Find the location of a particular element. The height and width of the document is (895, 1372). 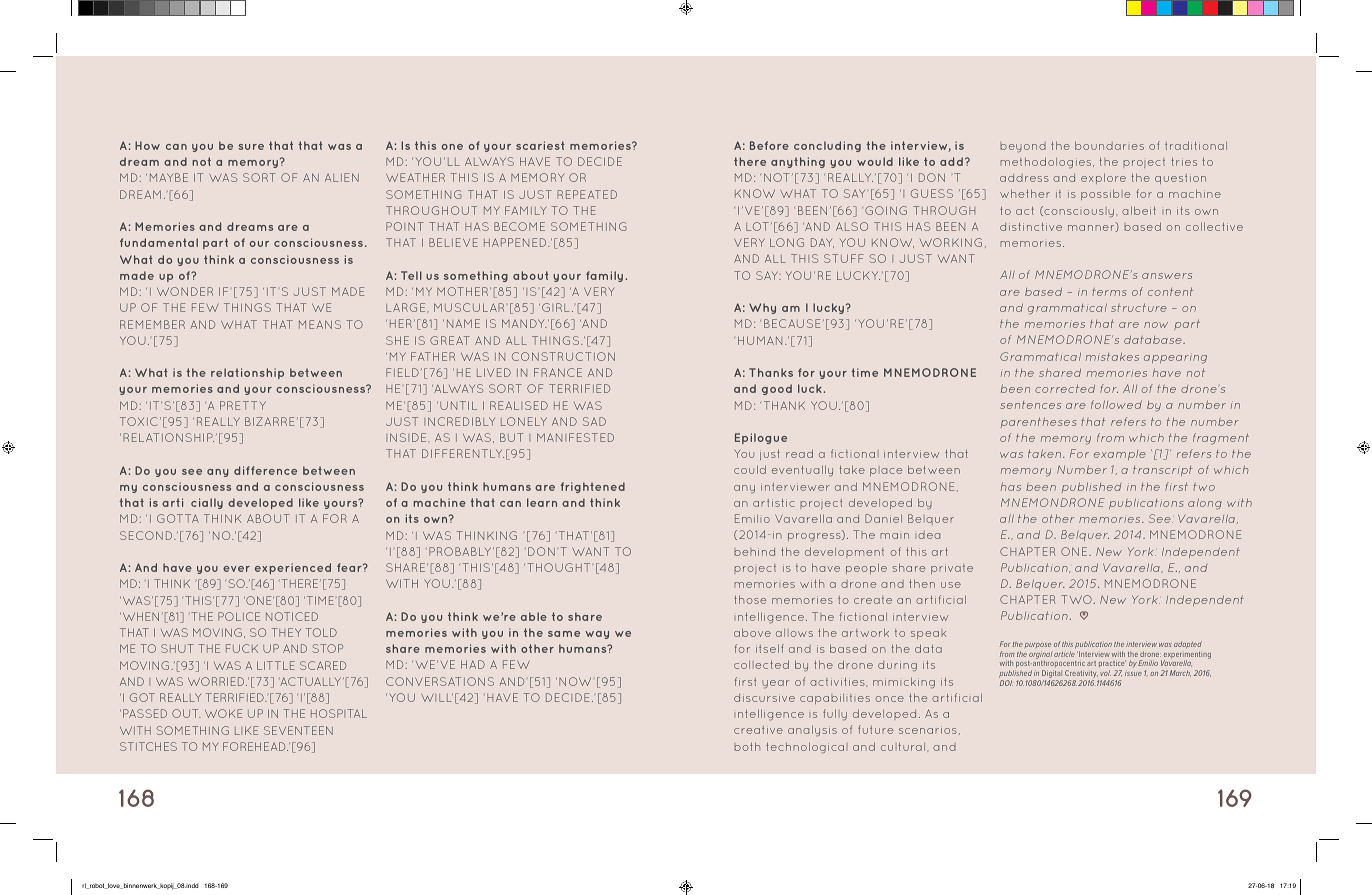

Epilogue is located at coordinates (761, 438).
